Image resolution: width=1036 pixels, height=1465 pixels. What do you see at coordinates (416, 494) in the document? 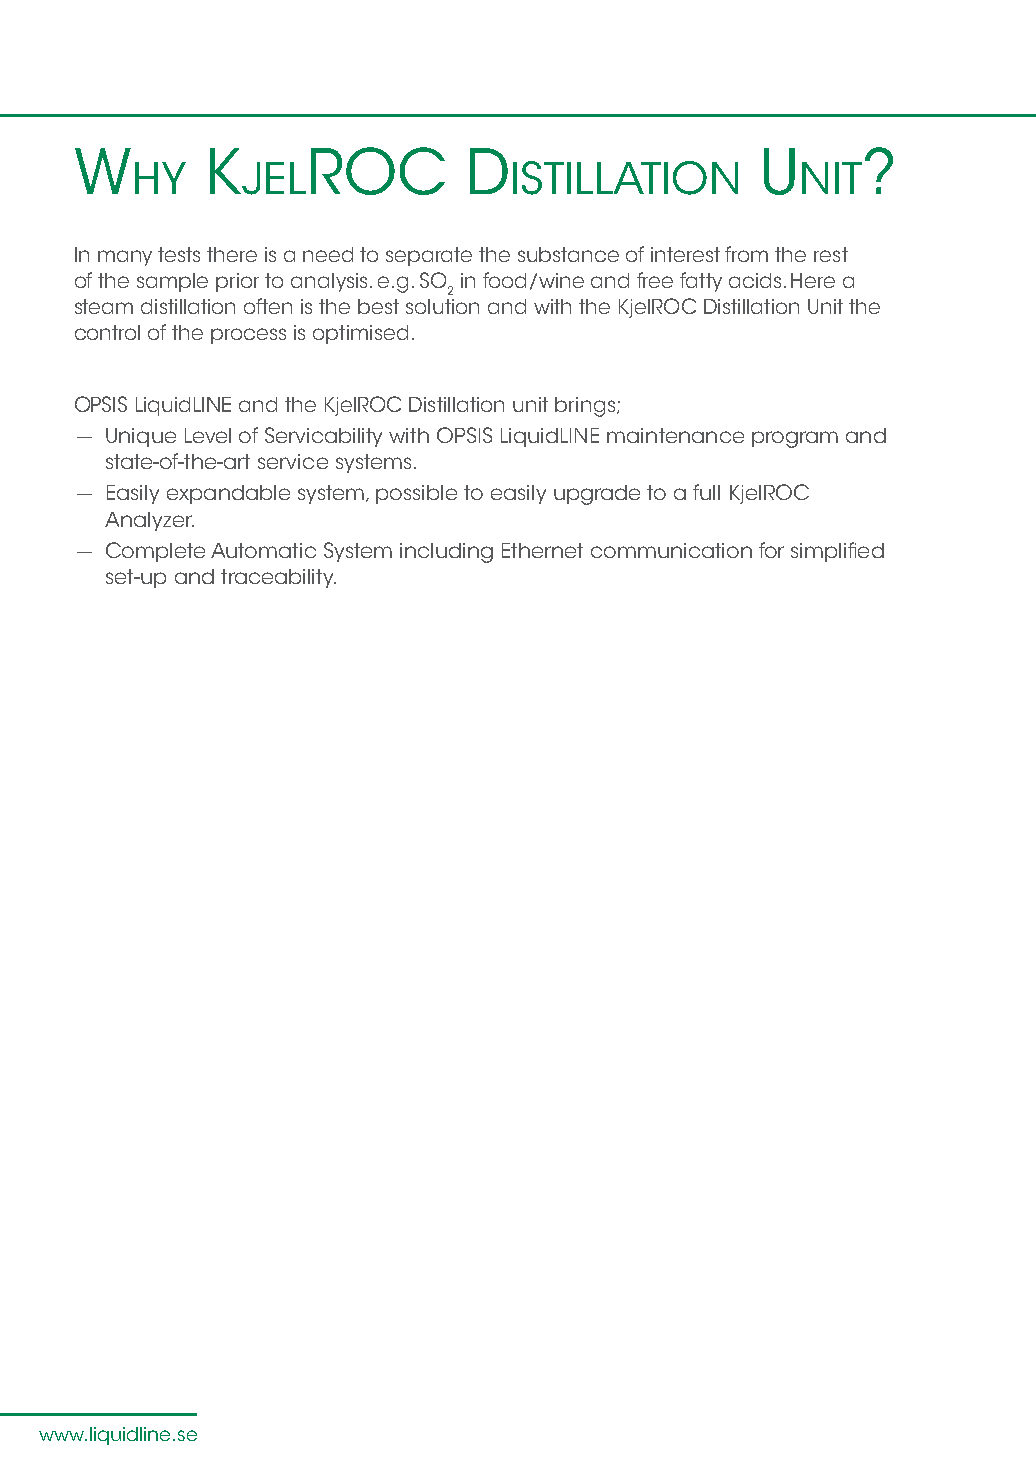
I see `possible` at bounding box center [416, 494].
